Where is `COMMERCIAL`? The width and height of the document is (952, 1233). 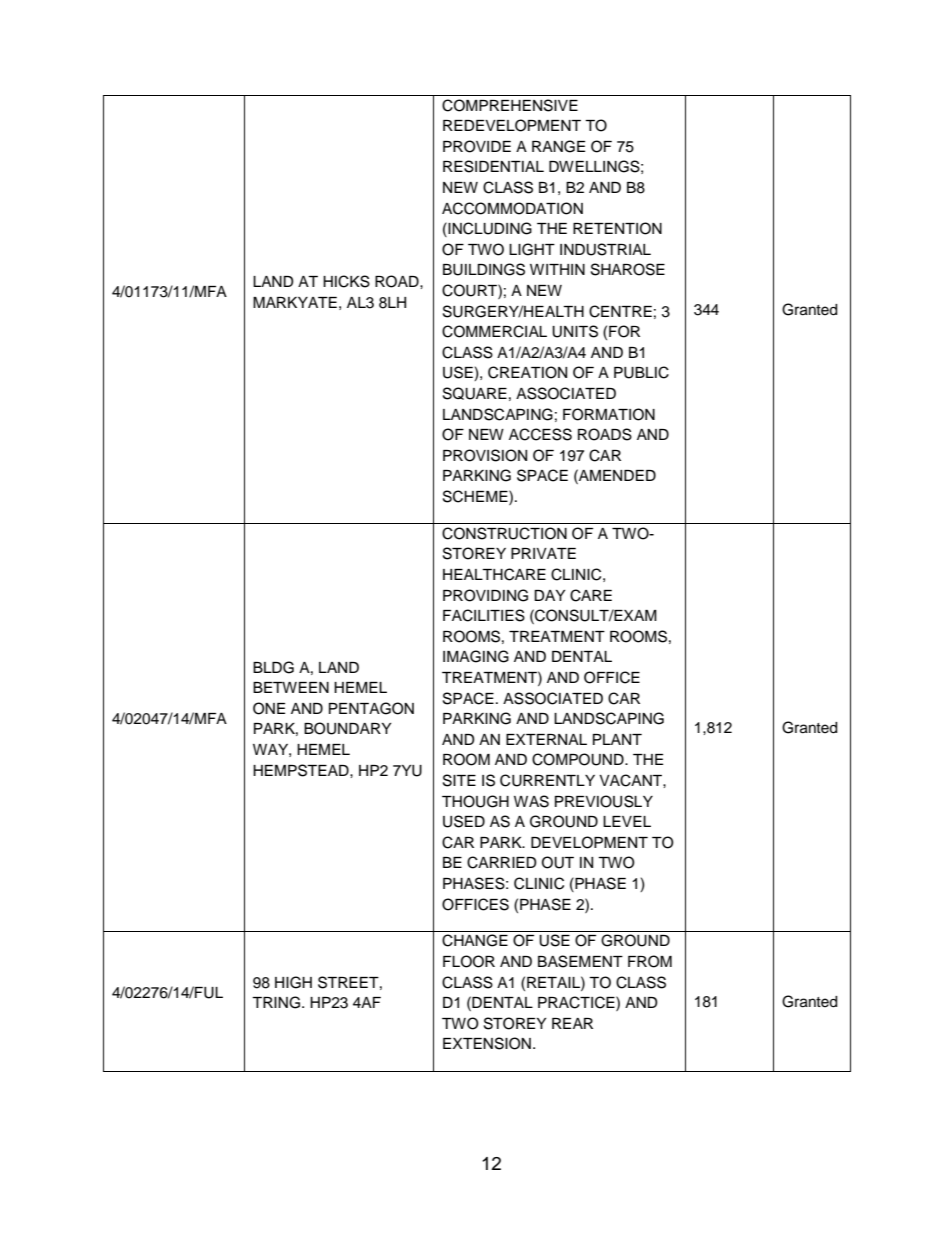
COMMERCIAL is located at coordinates (494, 331).
